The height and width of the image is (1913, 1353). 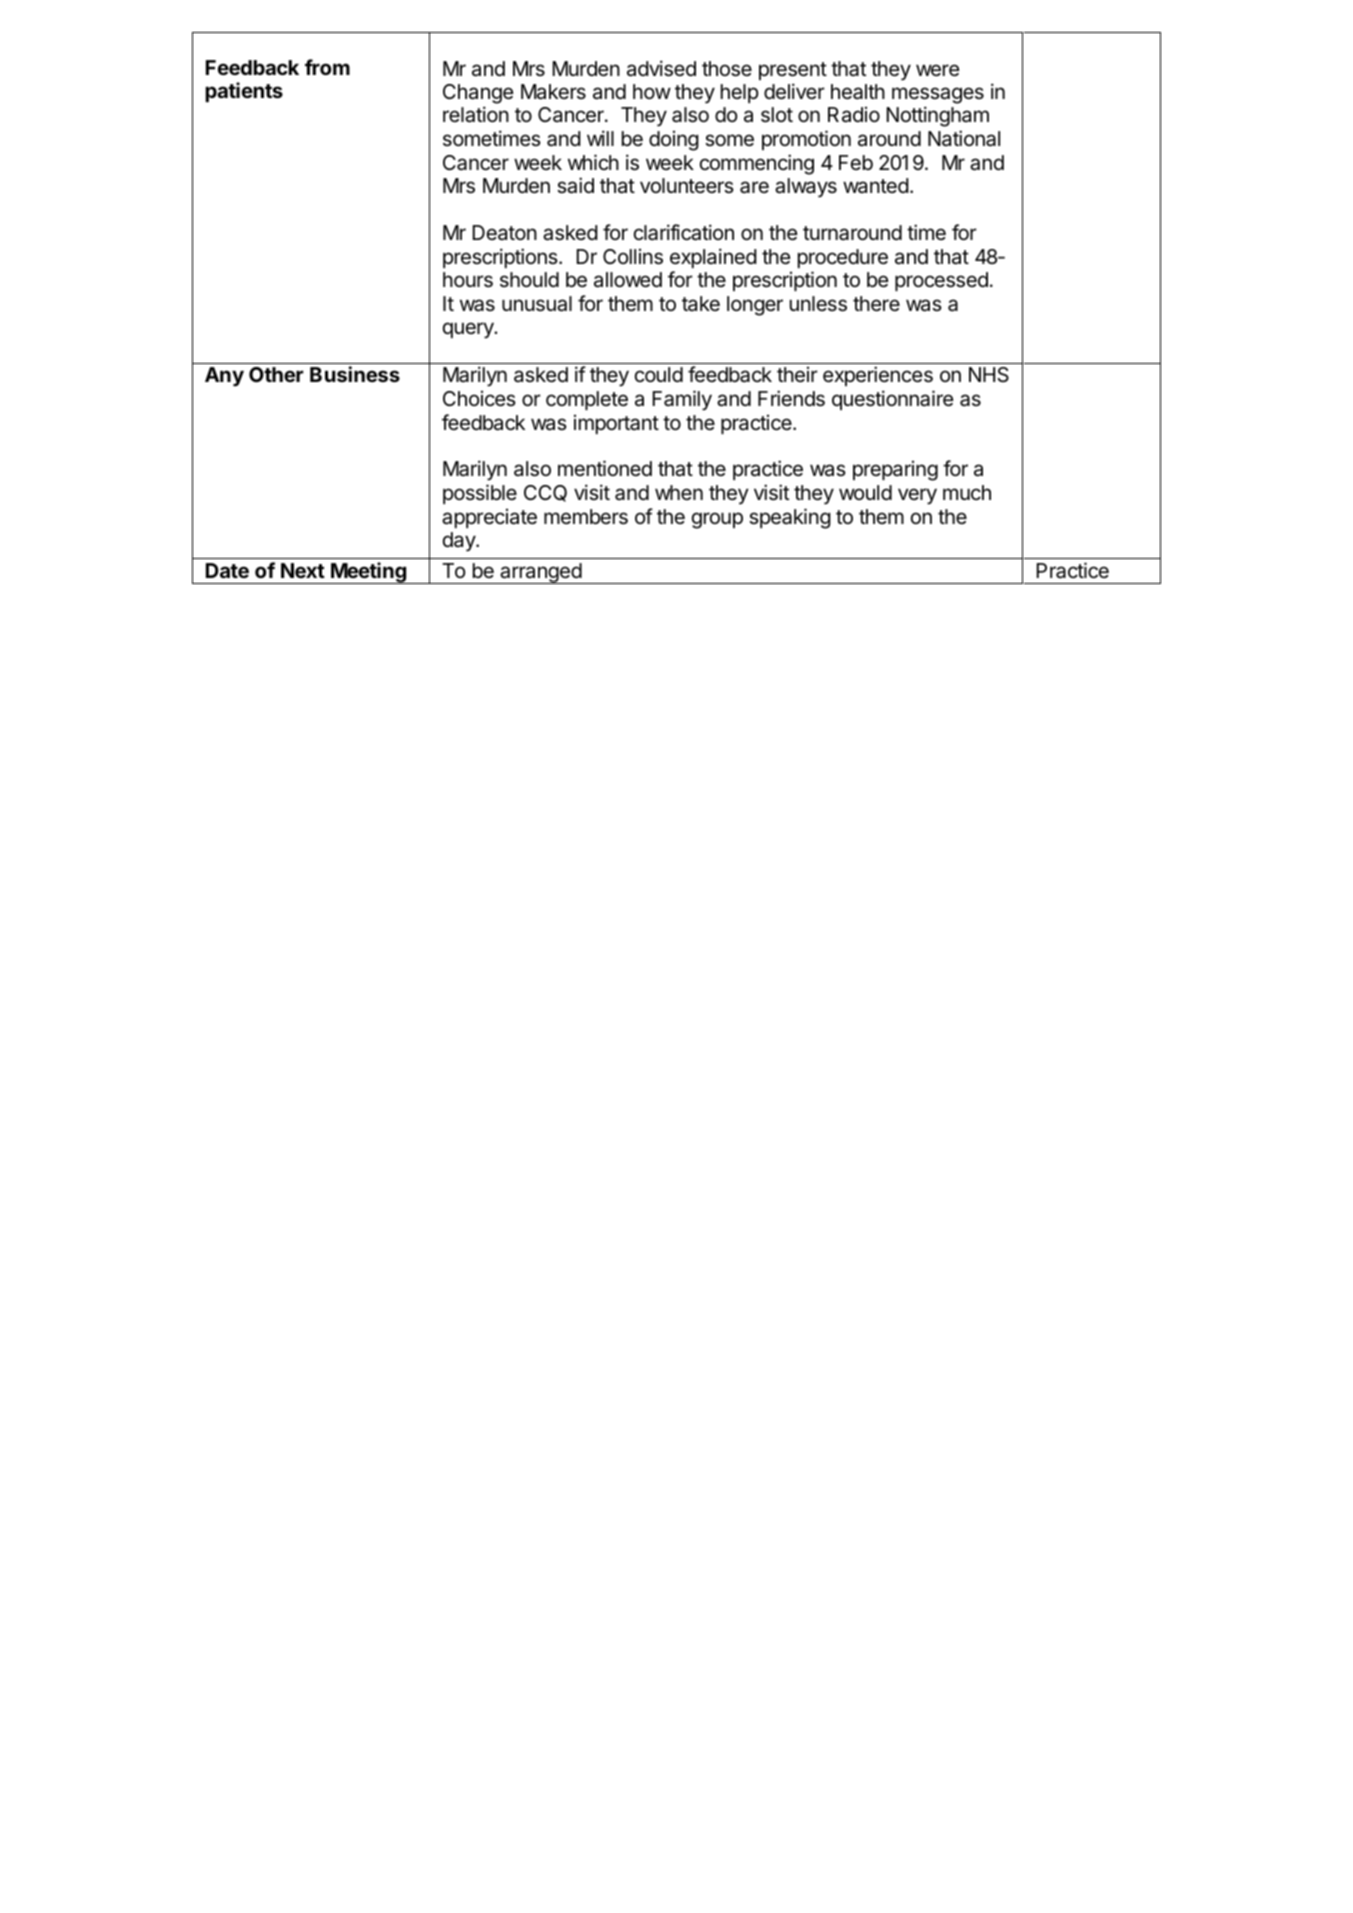 What do you see at coordinates (858, 92) in the image?
I see `health` at bounding box center [858, 92].
